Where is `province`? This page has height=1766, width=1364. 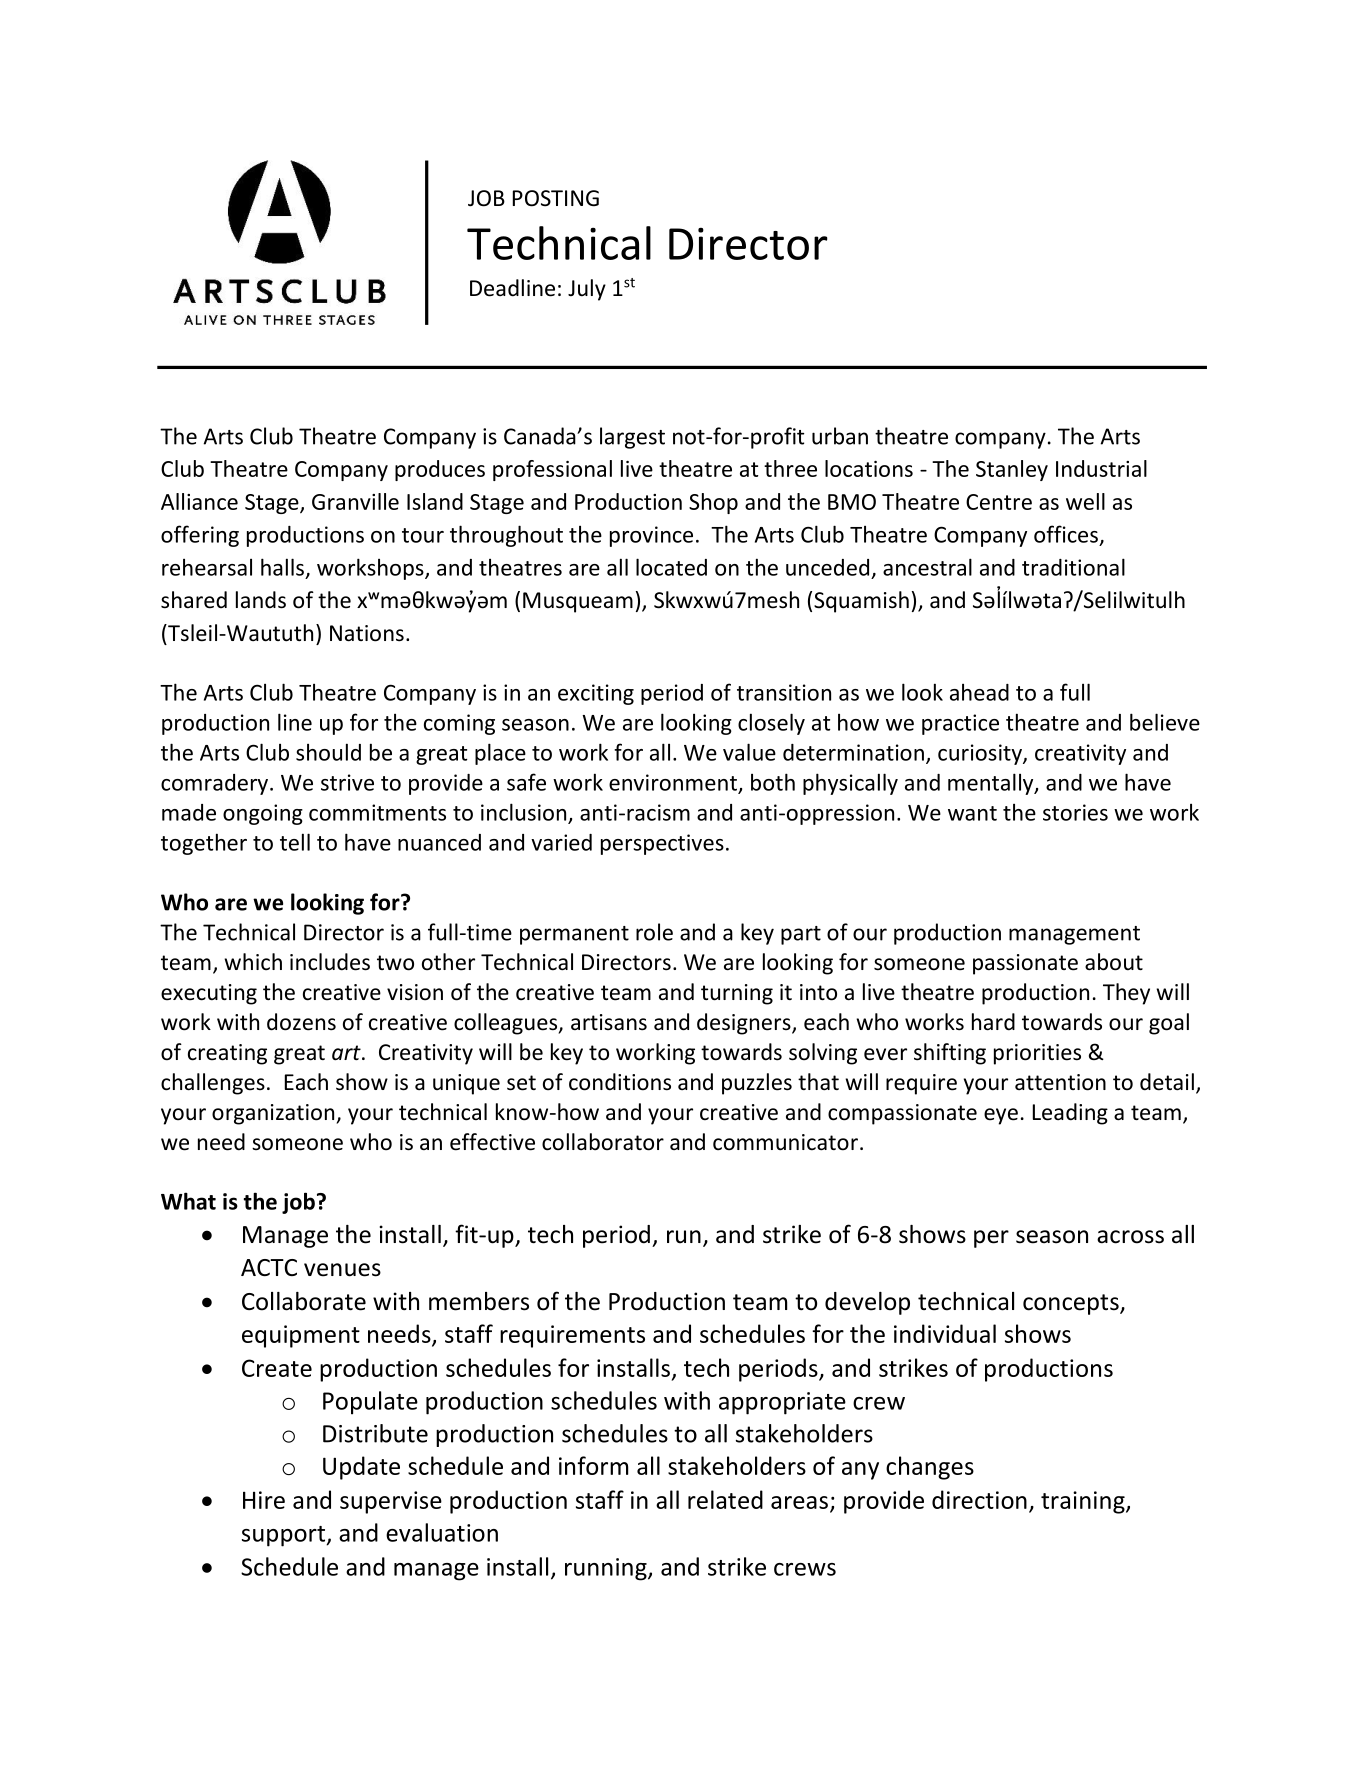 province is located at coordinates (651, 536).
